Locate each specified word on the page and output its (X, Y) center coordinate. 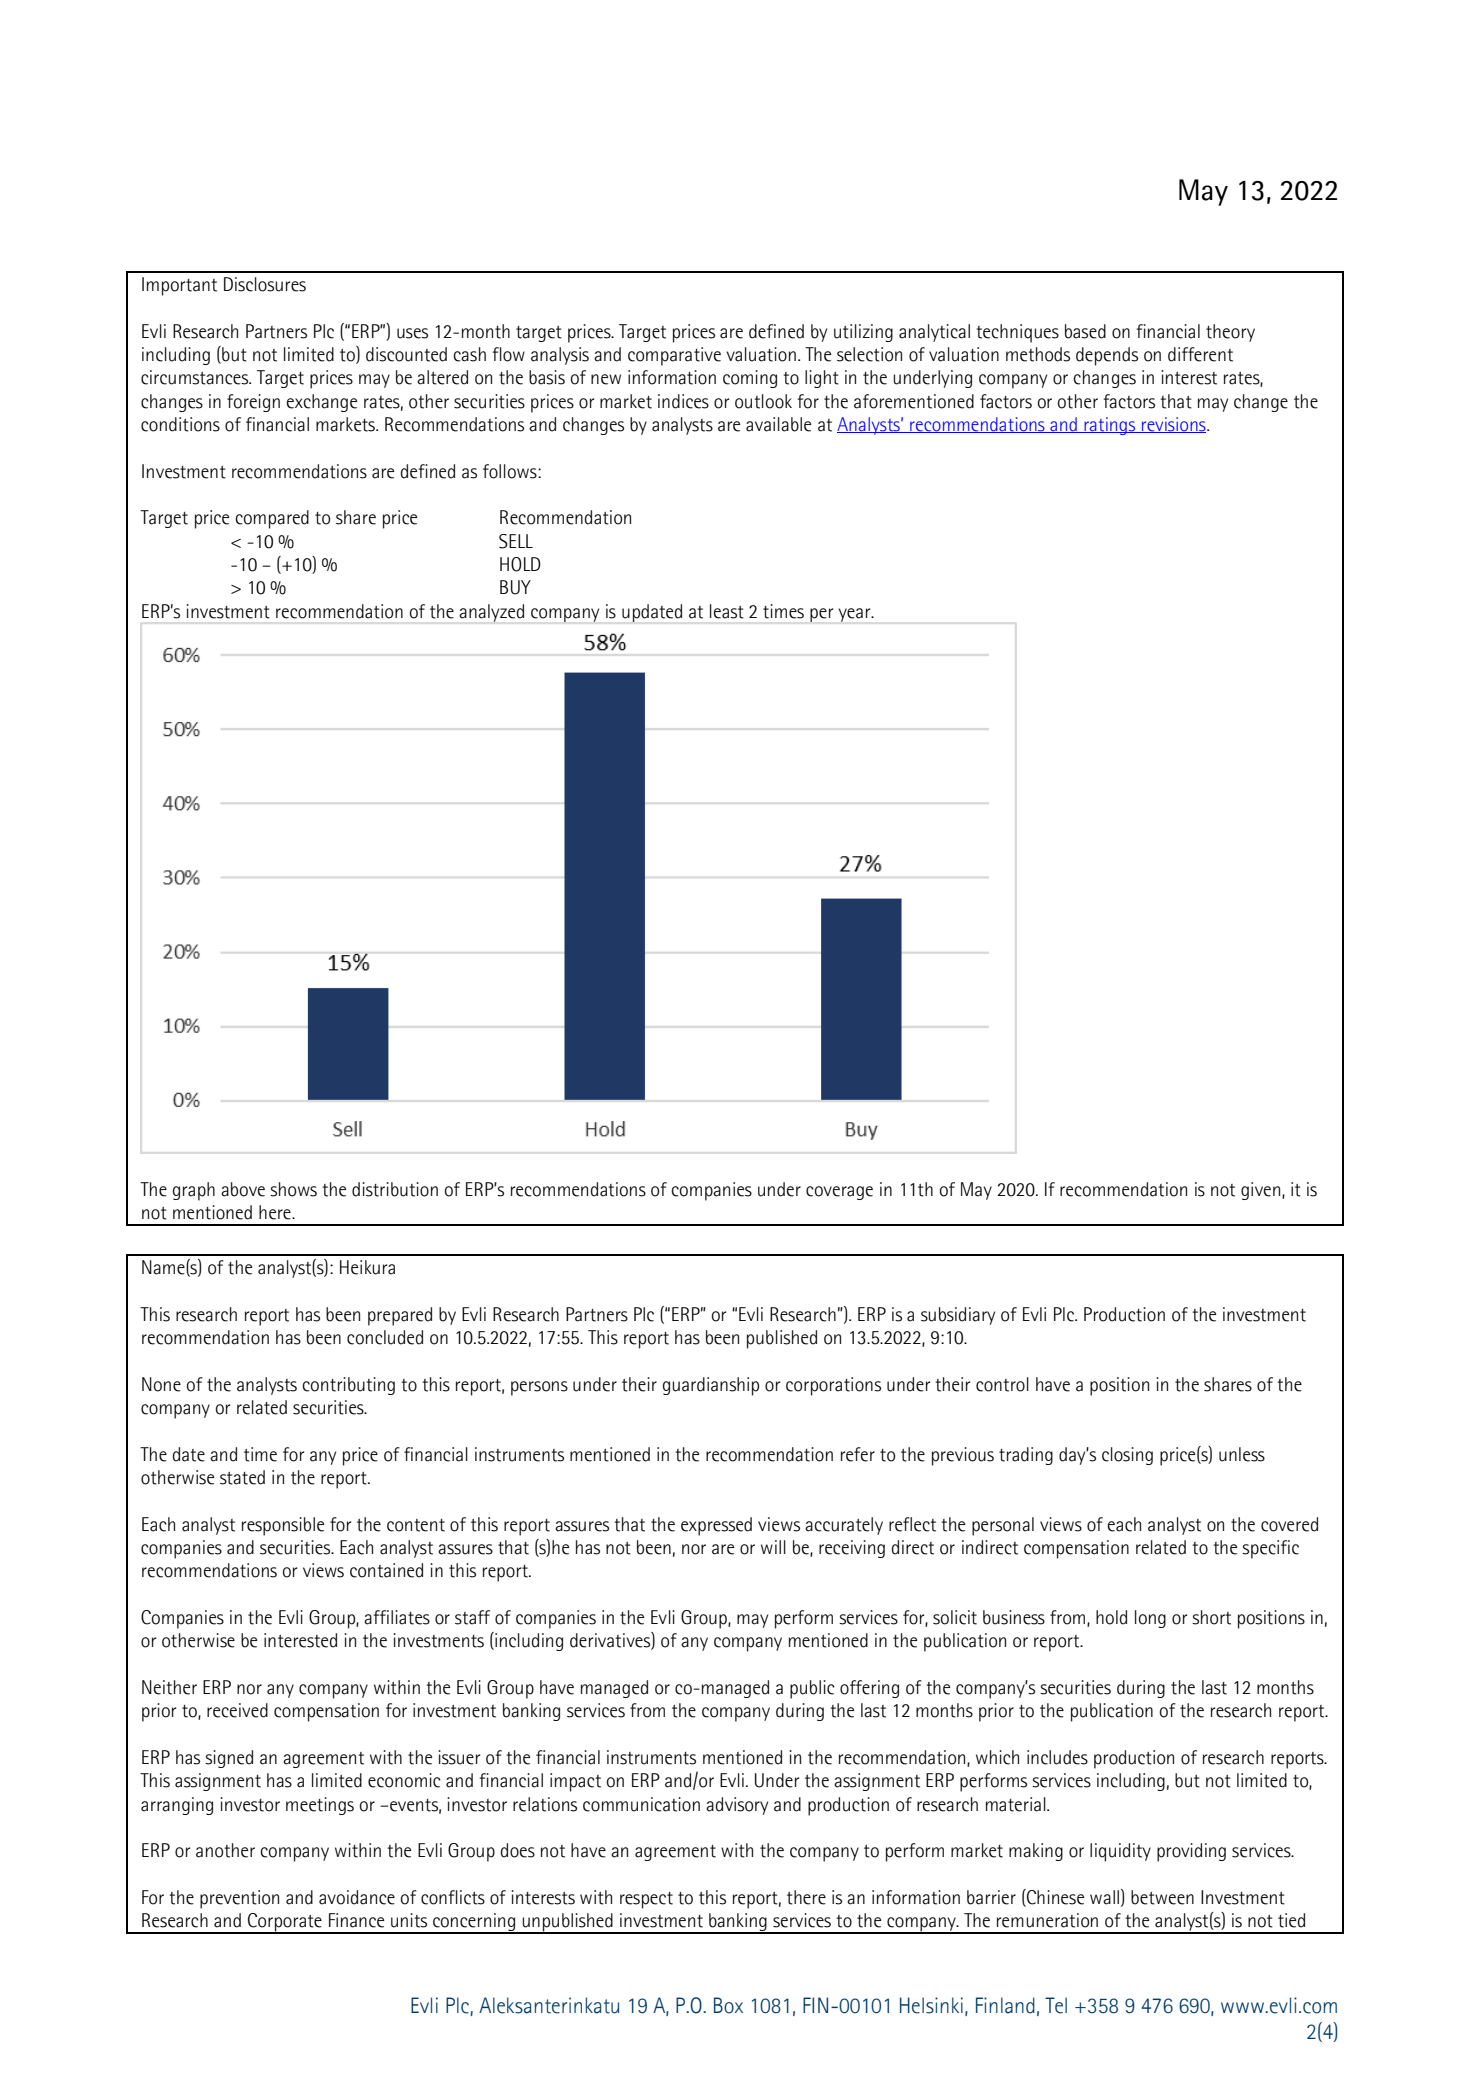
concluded (385, 1337)
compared (272, 519)
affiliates (397, 1617)
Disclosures (265, 284)
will (773, 1547)
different (1200, 354)
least (727, 611)
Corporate (285, 1923)
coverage (839, 1193)
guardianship (711, 1386)
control (1002, 1384)
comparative (674, 356)
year (855, 615)
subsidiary (958, 1316)
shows (293, 1189)
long (1150, 1619)
